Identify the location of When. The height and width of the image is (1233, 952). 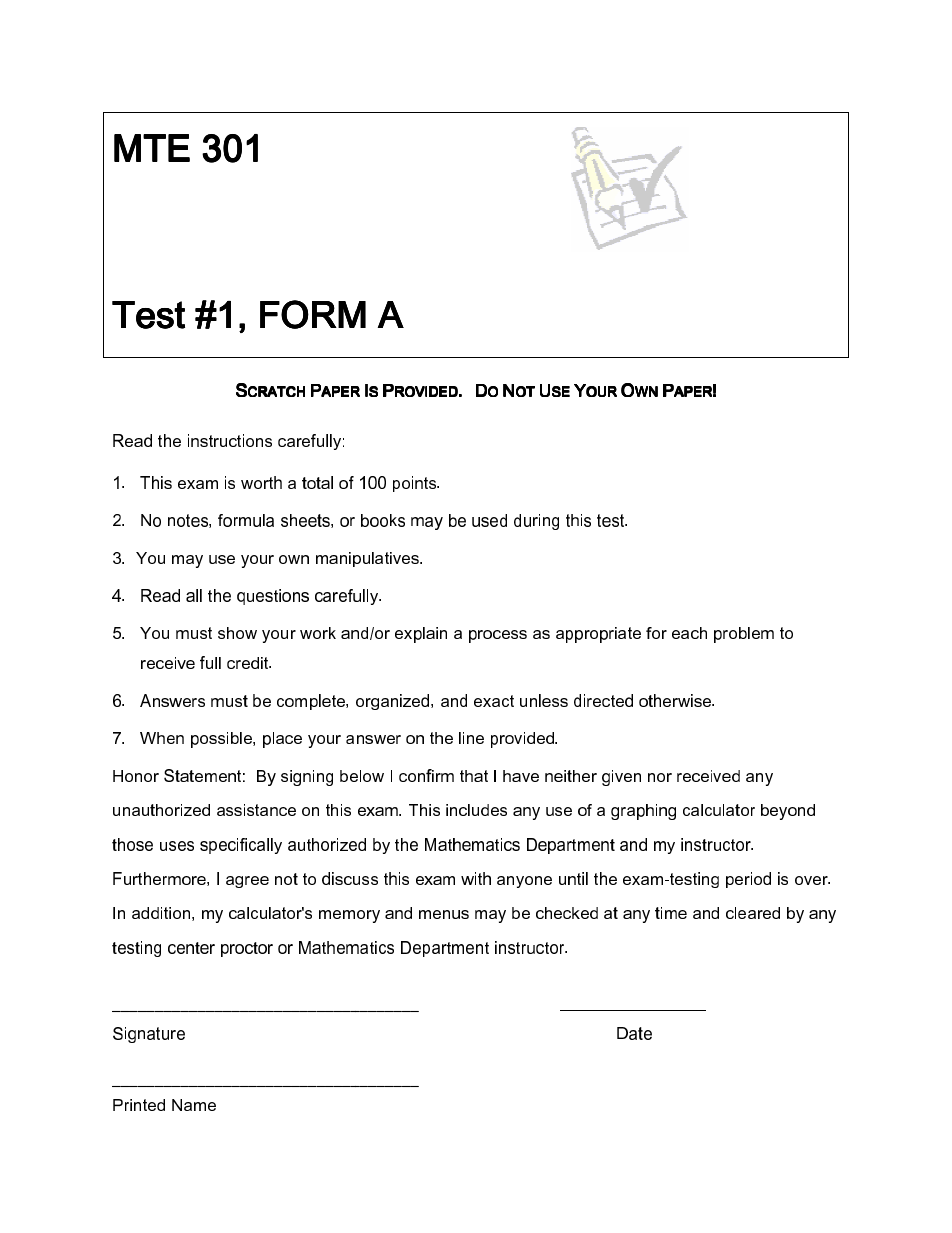
(162, 738).
